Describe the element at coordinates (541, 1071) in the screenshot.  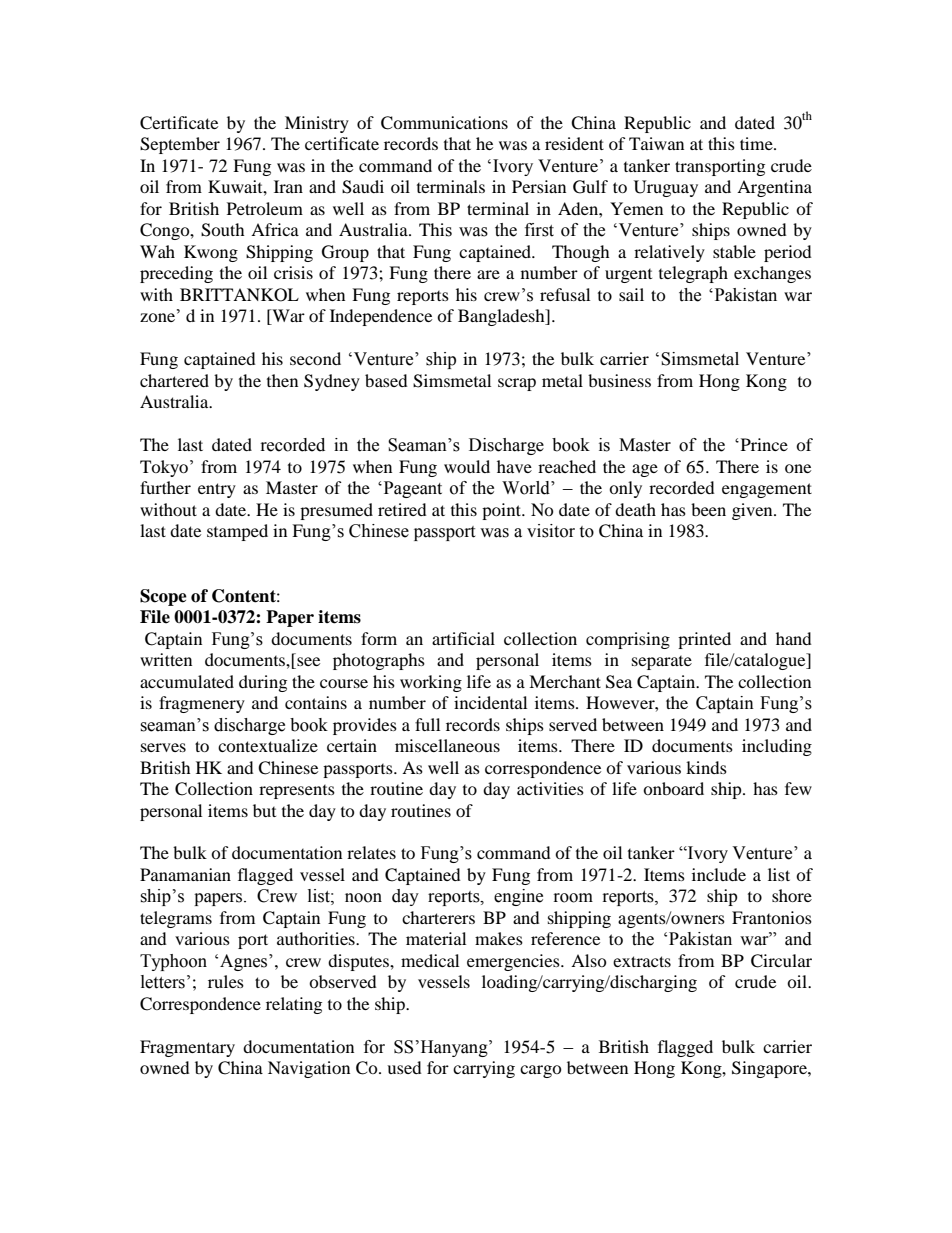
I see `cargo` at that location.
